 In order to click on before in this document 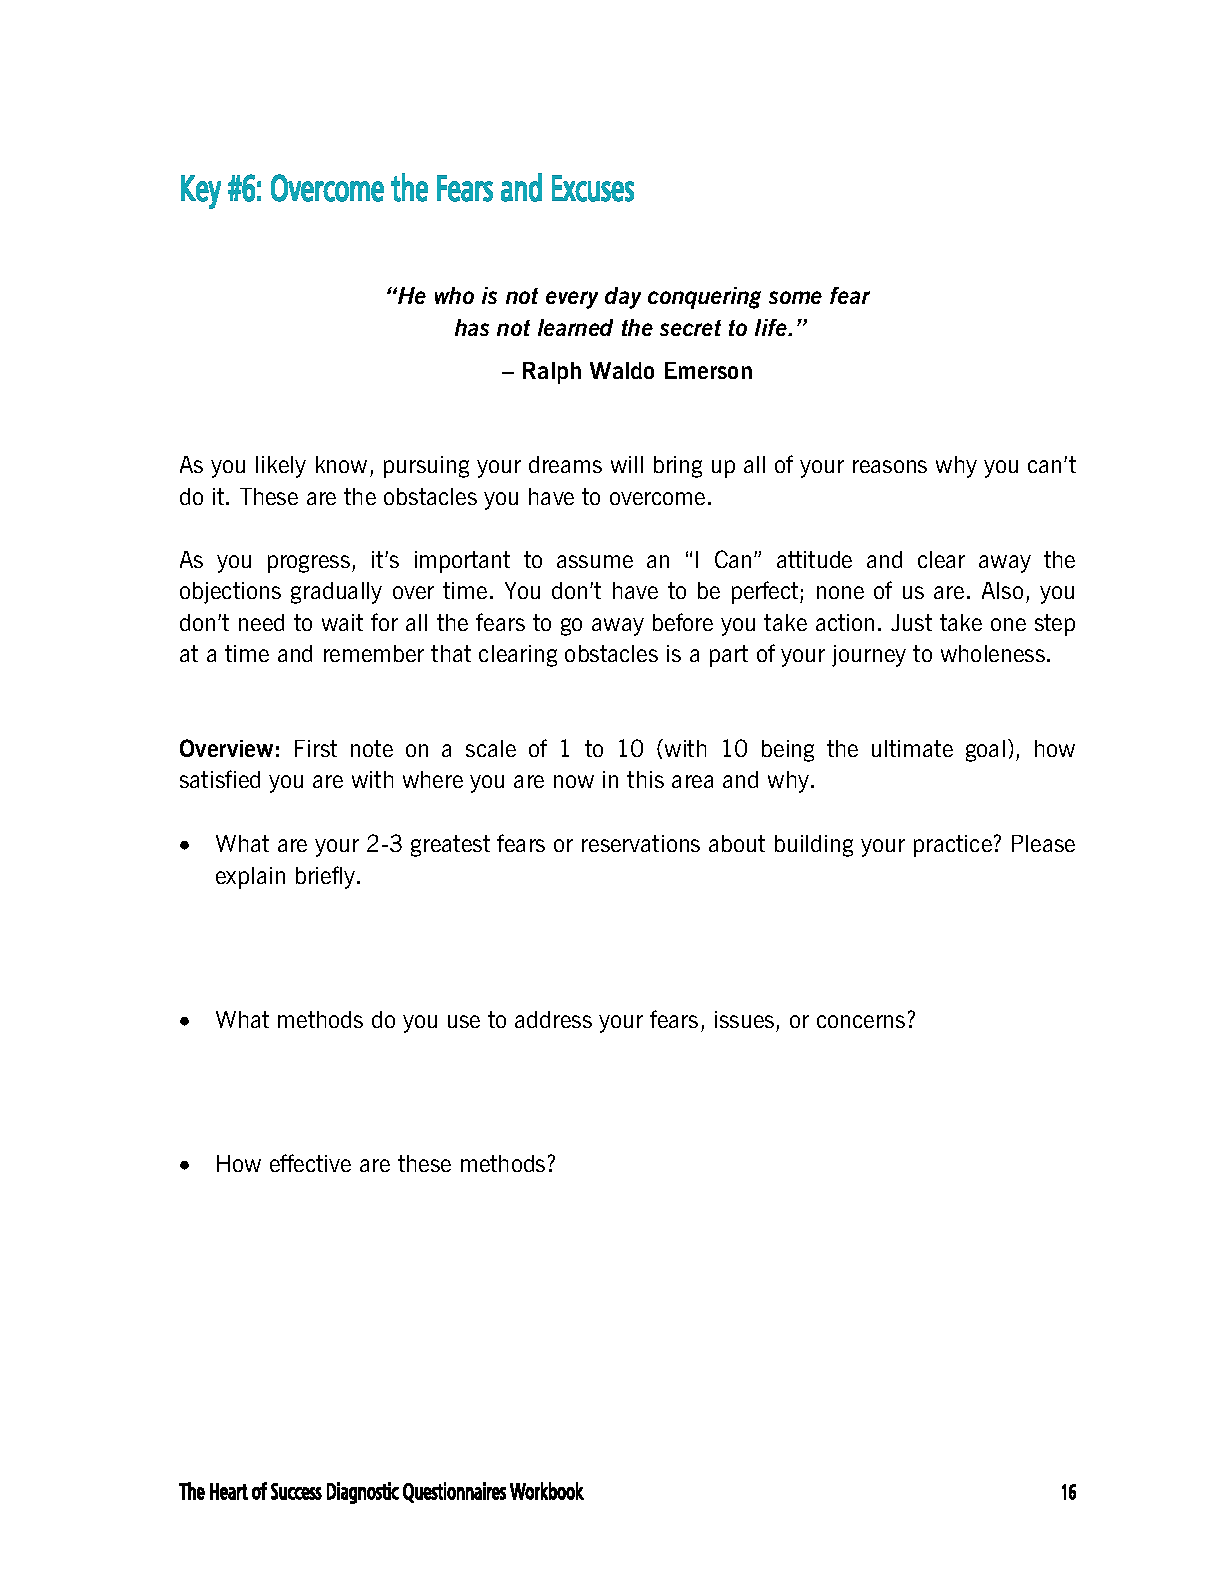, I will do `click(683, 622)`.
